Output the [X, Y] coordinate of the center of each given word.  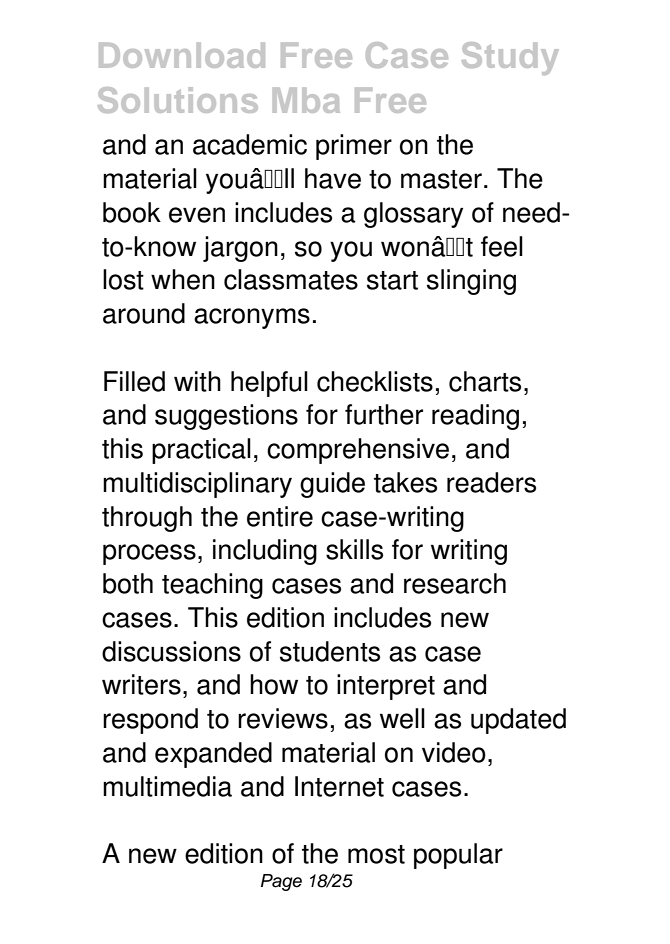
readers [491, 482]
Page [281, 882]
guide [332, 485]
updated [518, 721]
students [330, 651]
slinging [471, 282]
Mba [306, 100]
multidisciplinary [197, 485]
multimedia [167, 786]
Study [510, 58]
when [183, 279]
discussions [171, 651]
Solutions [178, 100]
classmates [291, 279]
